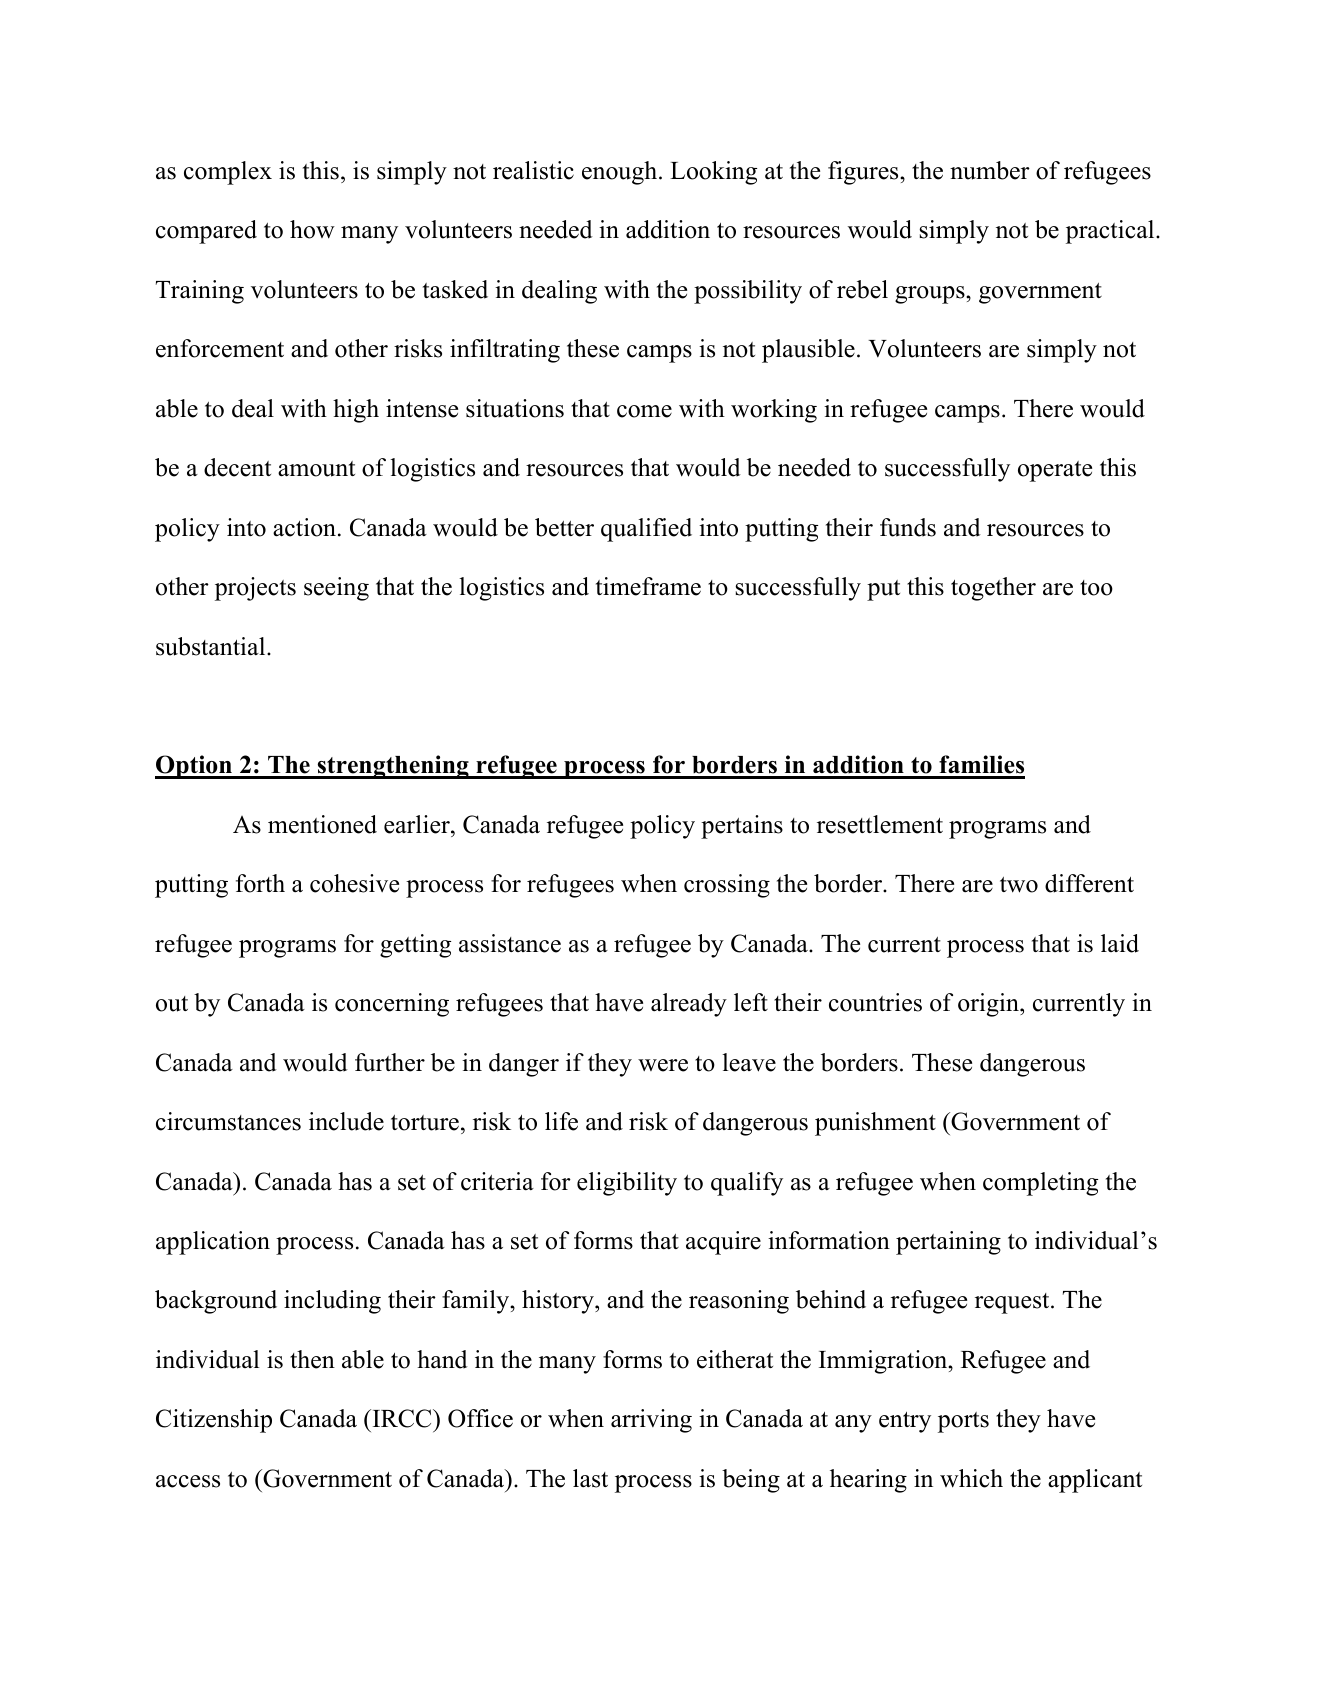  What do you see at coordinates (260, 883) in the screenshot?
I see `forth` at bounding box center [260, 883].
